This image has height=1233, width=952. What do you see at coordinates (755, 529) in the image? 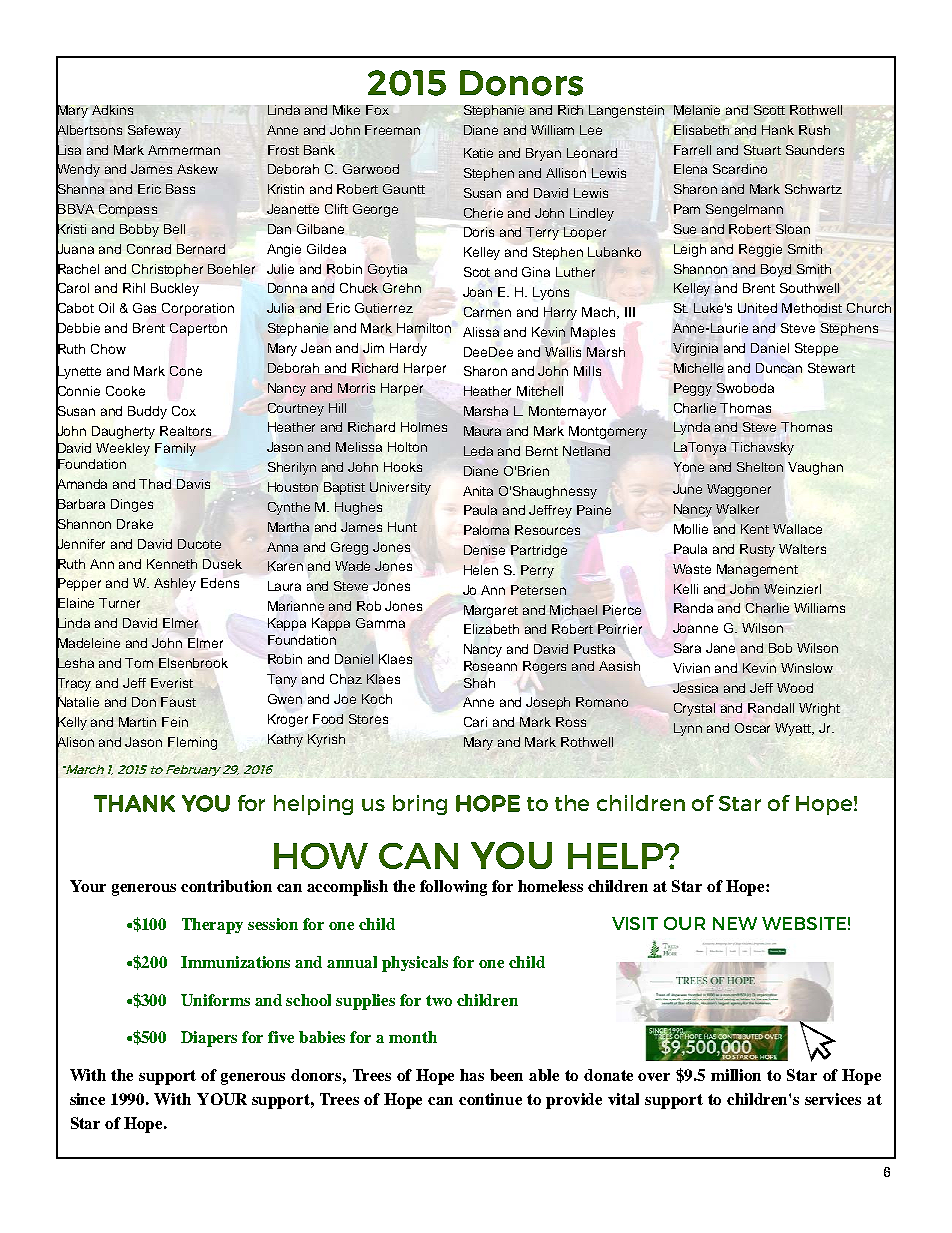
I see `Kent` at bounding box center [755, 529].
